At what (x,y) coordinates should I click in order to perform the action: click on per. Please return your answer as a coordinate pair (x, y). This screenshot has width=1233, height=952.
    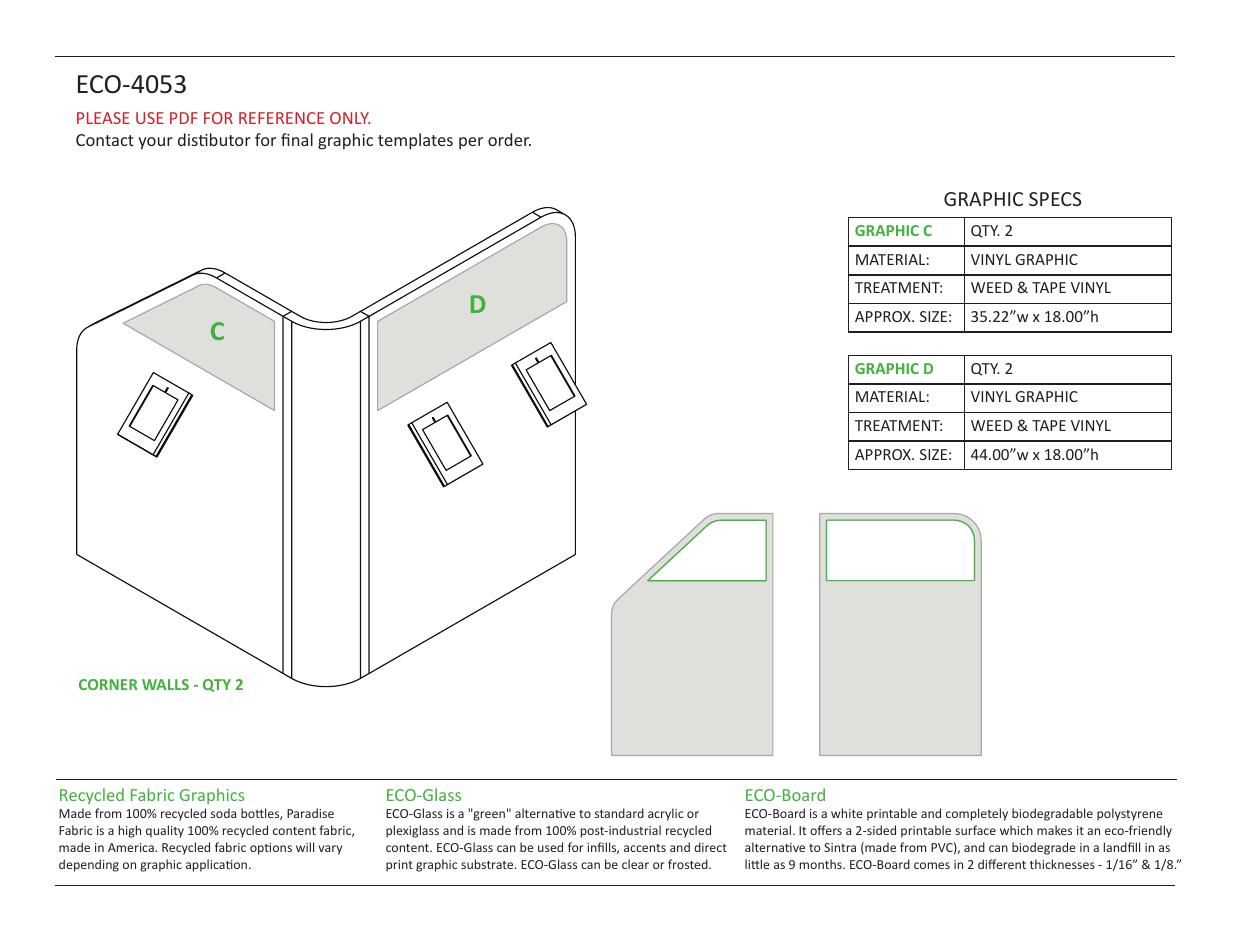
    Looking at the image, I should click on (471, 143).
